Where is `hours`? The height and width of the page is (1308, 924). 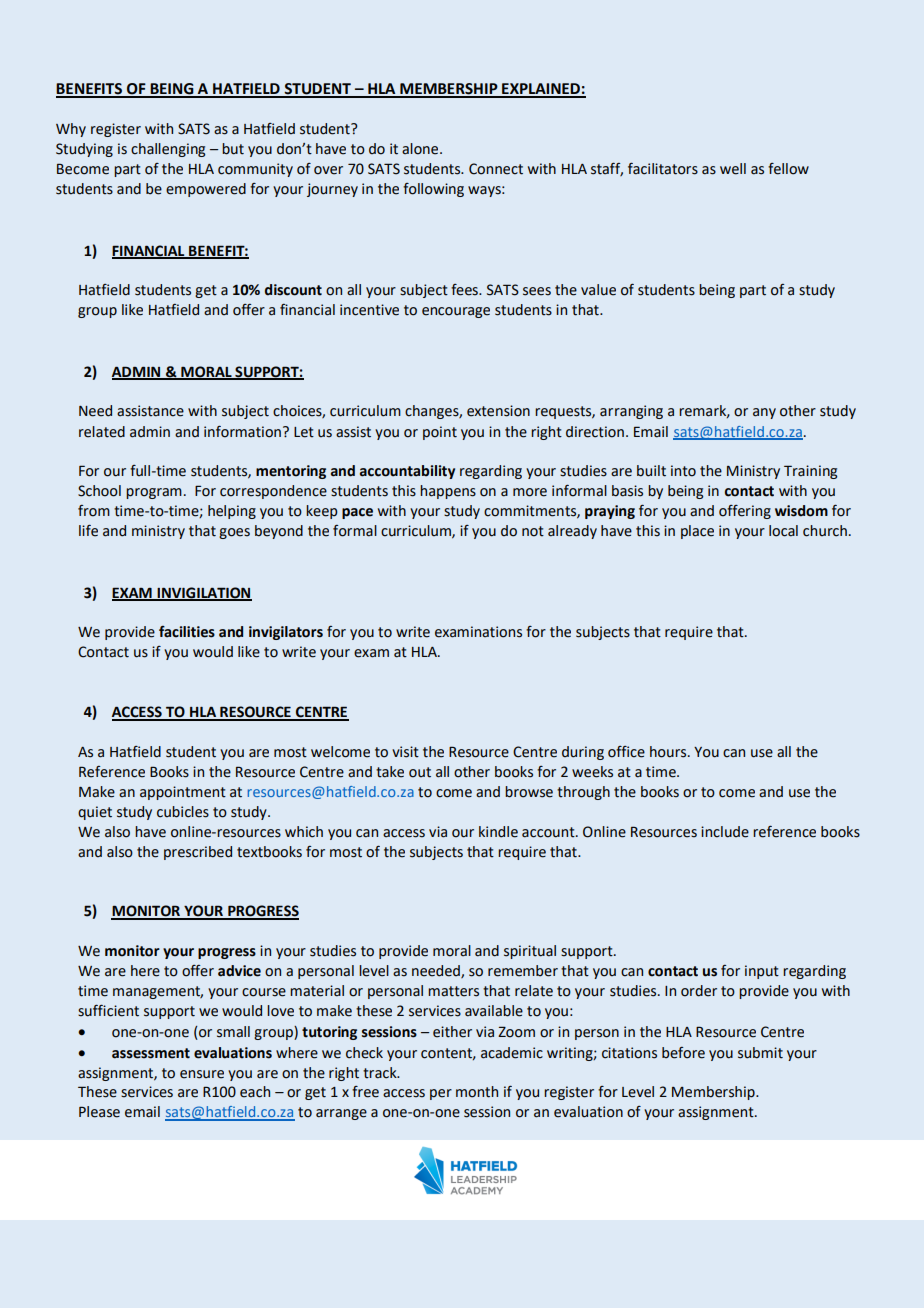 hours is located at coordinates (669, 752).
